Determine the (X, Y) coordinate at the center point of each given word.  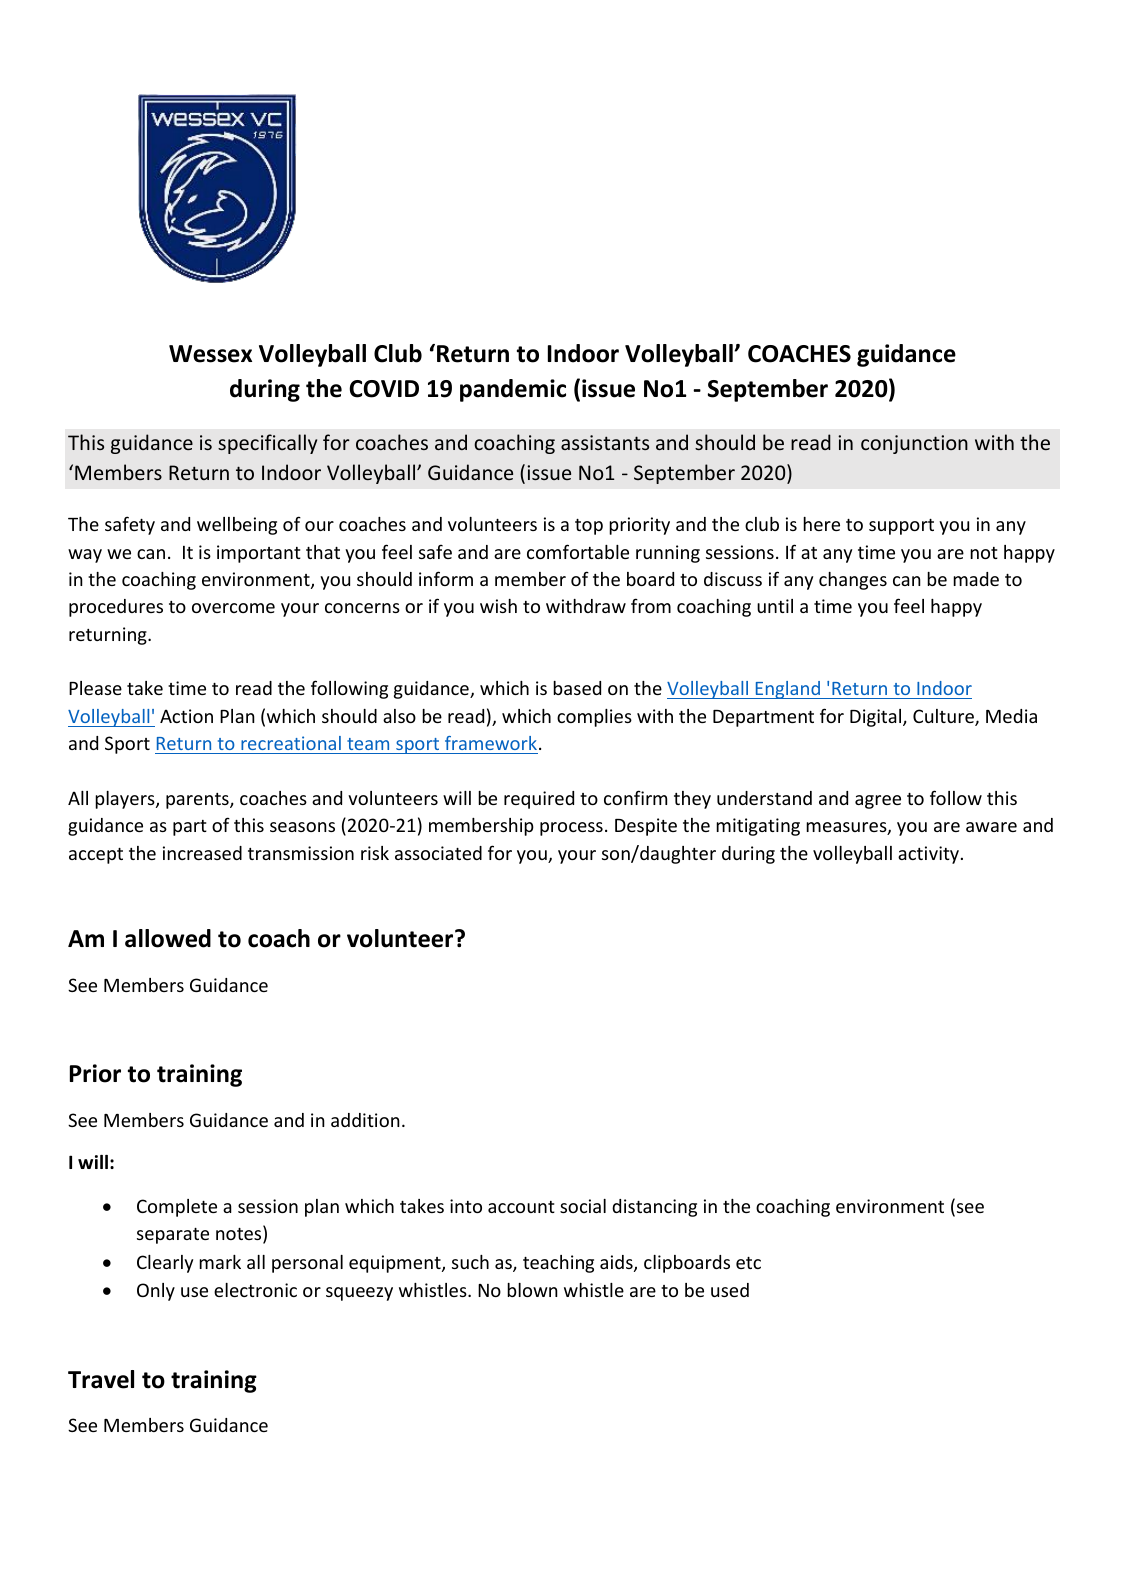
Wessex (210, 354)
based (577, 688)
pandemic (513, 390)
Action (186, 716)
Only (156, 1292)
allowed (168, 938)
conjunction (914, 444)
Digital (877, 718)
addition (365, 1120)
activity (928, 855)
